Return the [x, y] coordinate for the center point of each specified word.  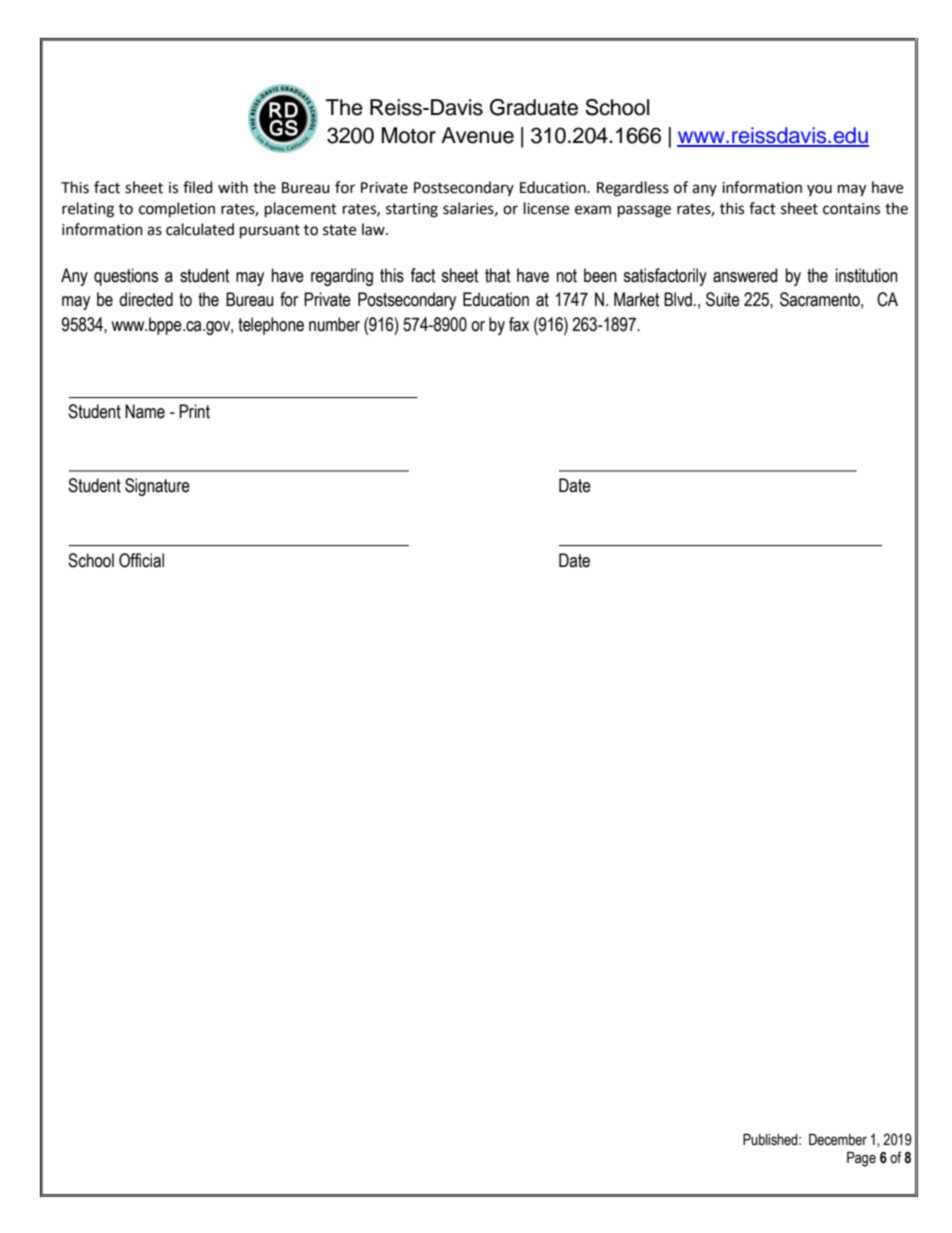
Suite [723, 299]
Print [194, 411]
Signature [157, 487]
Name [145, 411]
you [819, 190]
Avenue [477, 135]
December [838, 1140]
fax [519, 324]
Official [141, 560]
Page [861, 1159]
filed [198, 187]
